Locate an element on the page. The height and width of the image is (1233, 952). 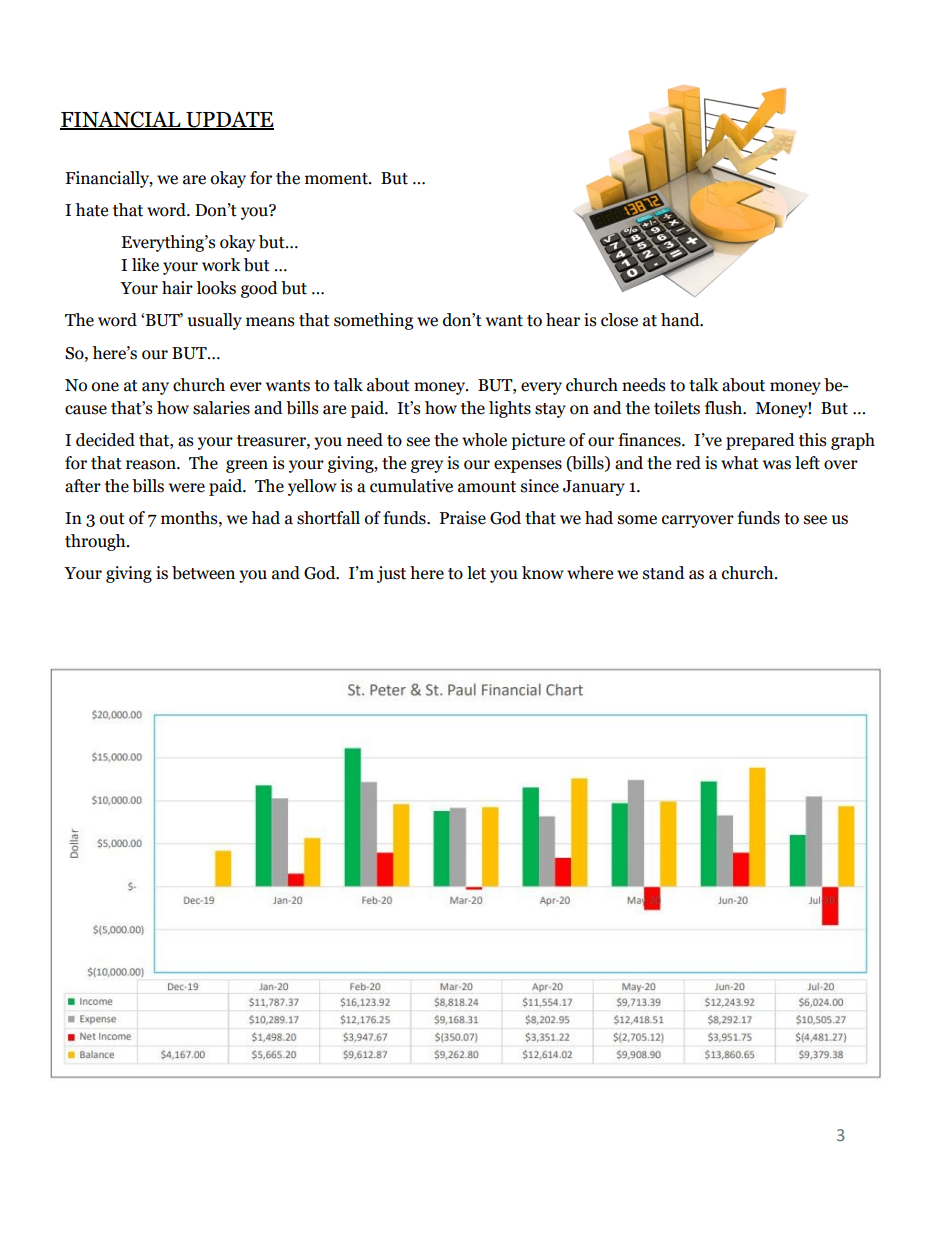
stand is located at coordinates (664, 573).
